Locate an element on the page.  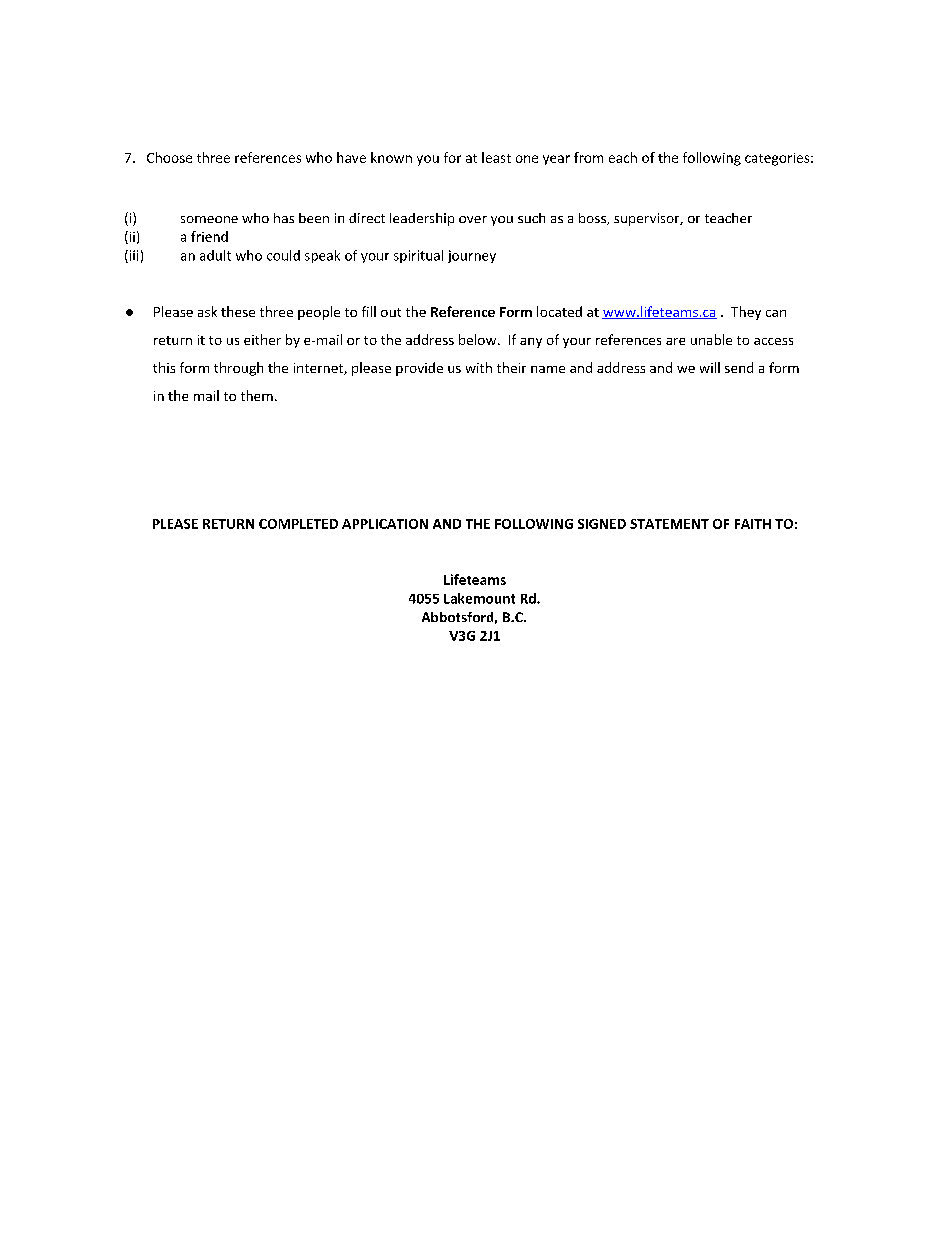
least is located at coordinates (496, 157).
